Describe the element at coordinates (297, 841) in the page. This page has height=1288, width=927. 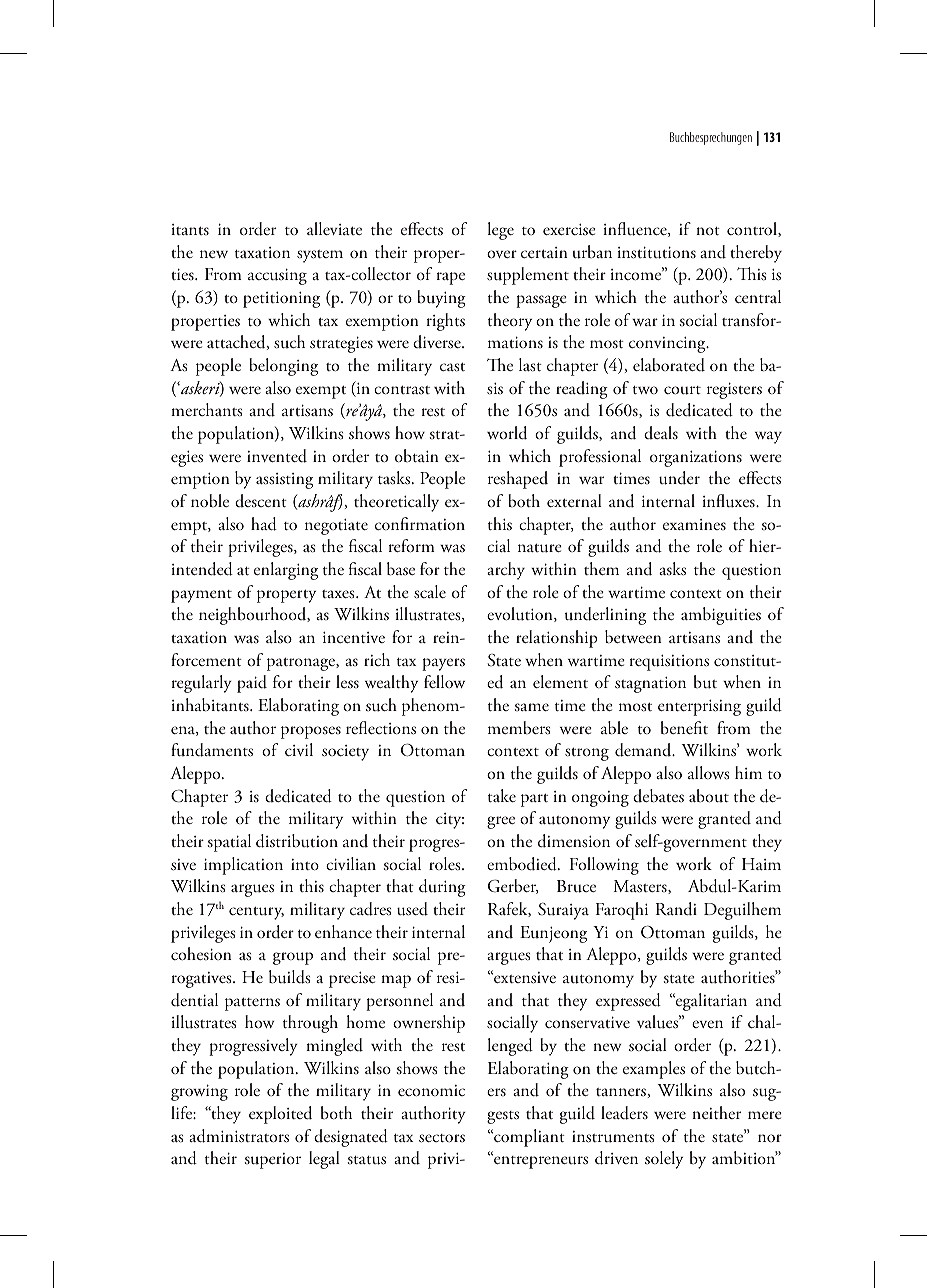
I see `distribution` at that location.
